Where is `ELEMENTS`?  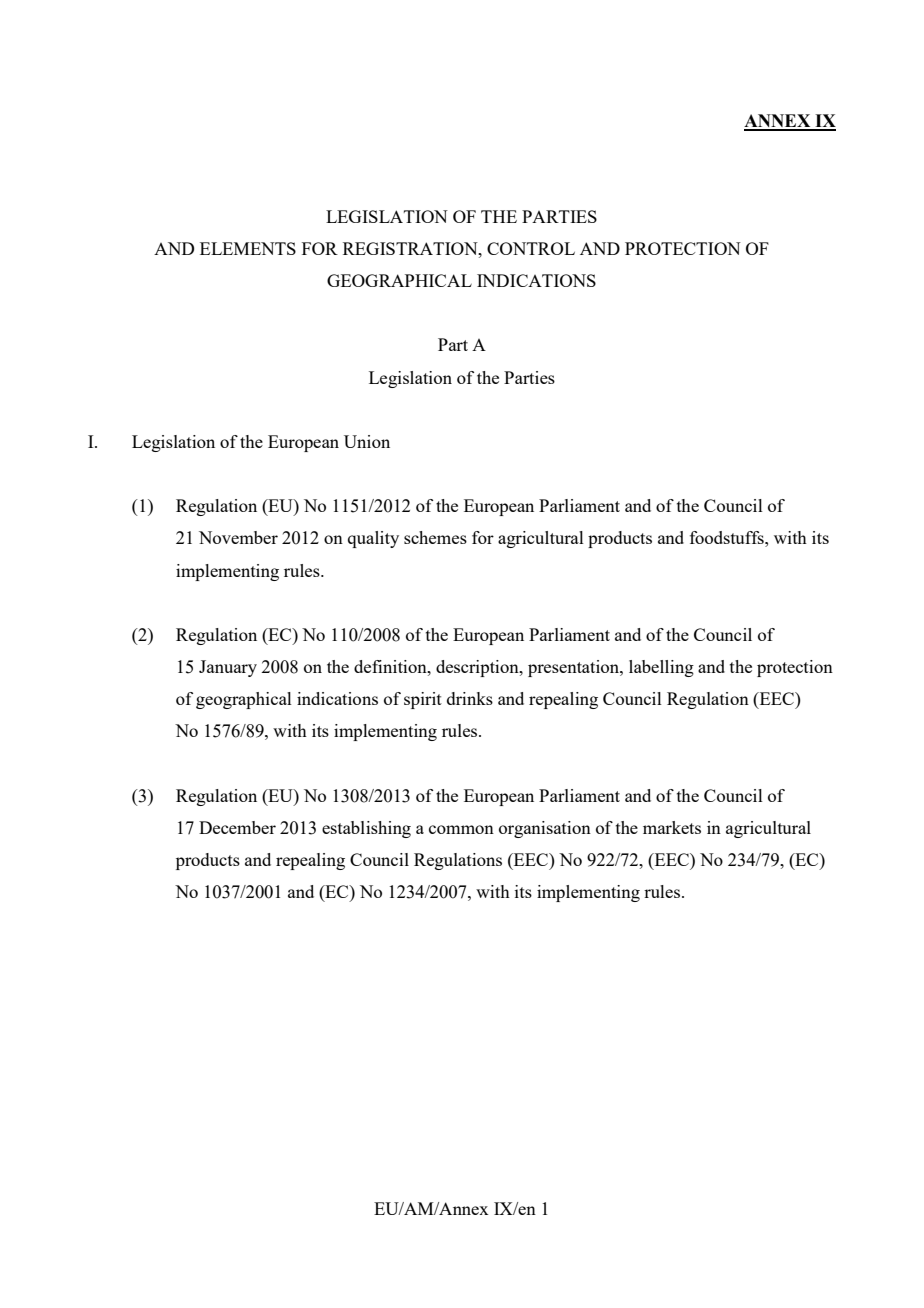
ELEMENTS is located at coordinates (248, 248).
